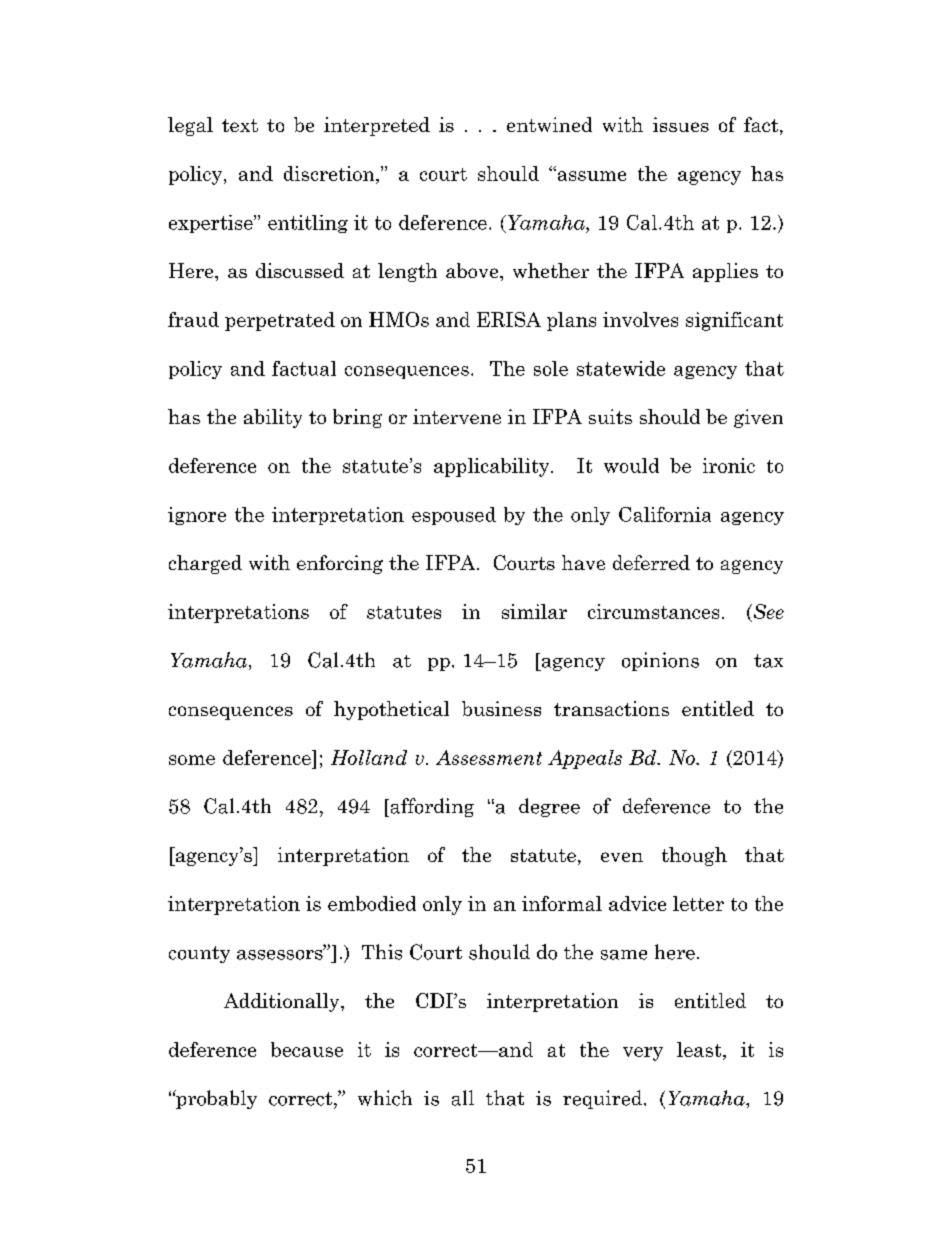 The height and width of the page is (1233, 952). I want to click on ironic, so click(729, 465).
